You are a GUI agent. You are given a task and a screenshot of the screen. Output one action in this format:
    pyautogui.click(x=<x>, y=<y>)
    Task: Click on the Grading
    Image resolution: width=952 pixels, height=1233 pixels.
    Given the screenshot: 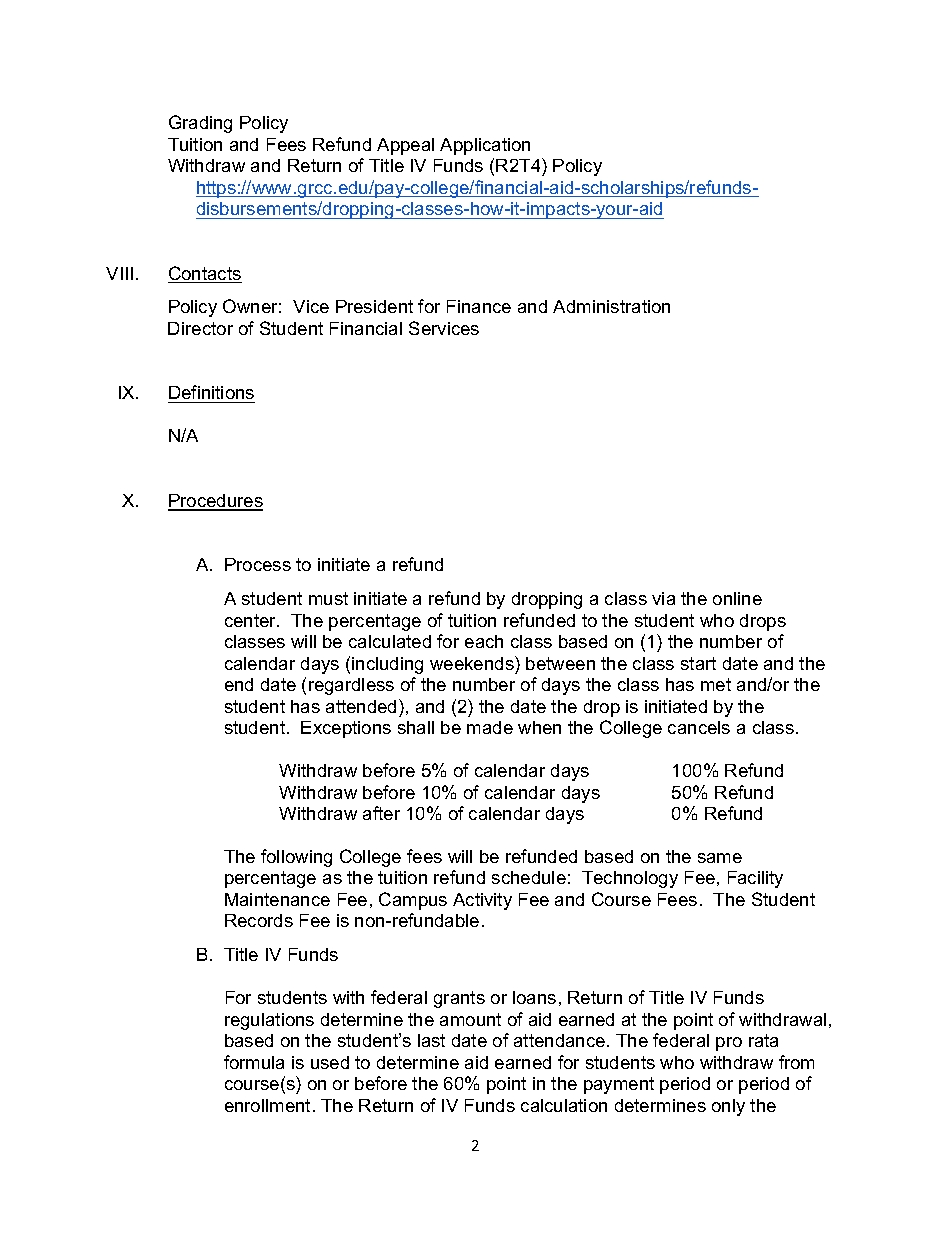 What is the action you would take?
    pyautogui.click(x=200, y=124)
